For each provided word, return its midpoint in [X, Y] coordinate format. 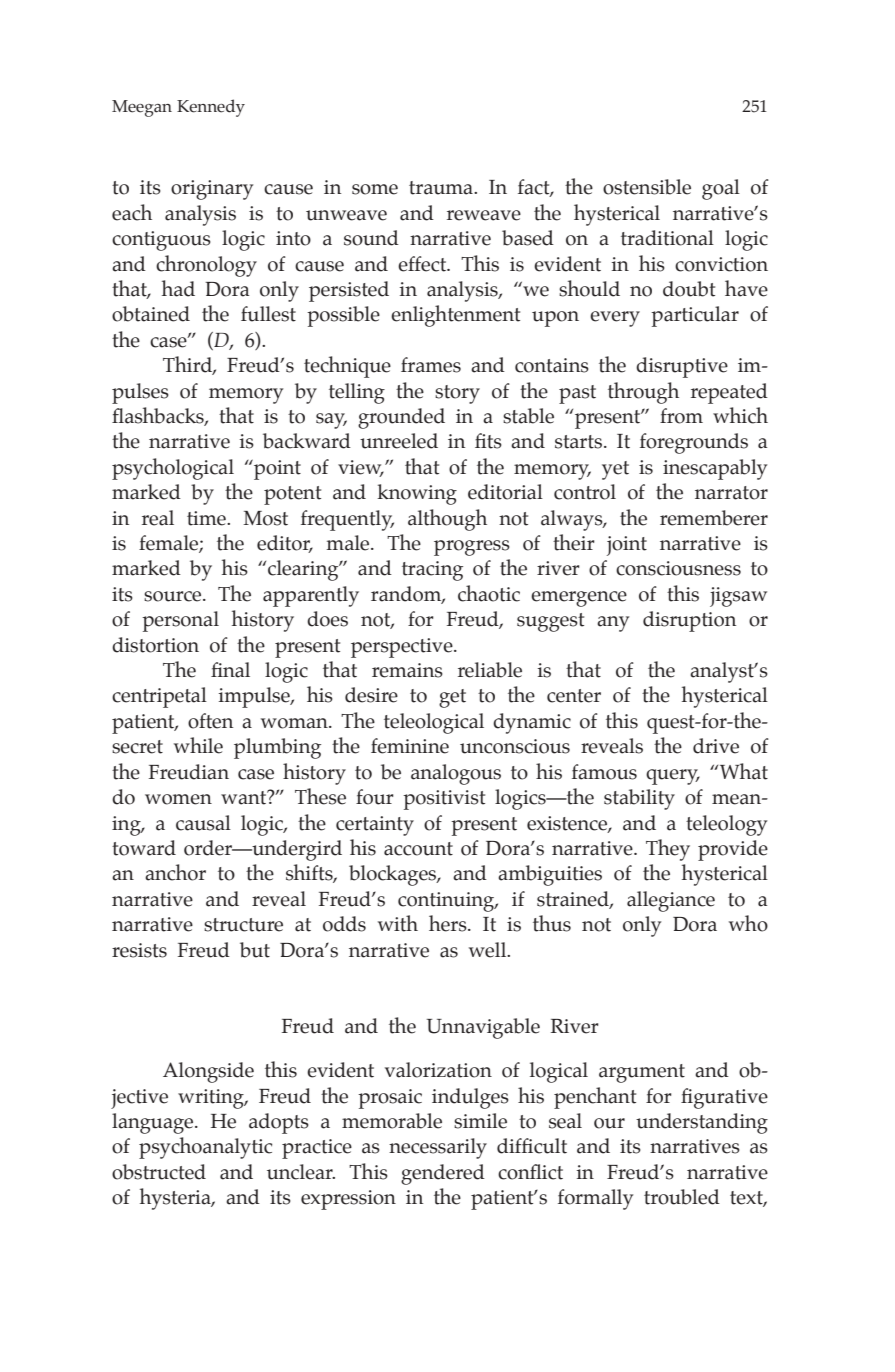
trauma [442, 188]
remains [407, 670]
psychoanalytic [205, 1148]
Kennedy [211, 108]
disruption [689, 621]
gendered [443, 1174]
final [230, 670]
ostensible [647, 187]
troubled [682, 1197]
